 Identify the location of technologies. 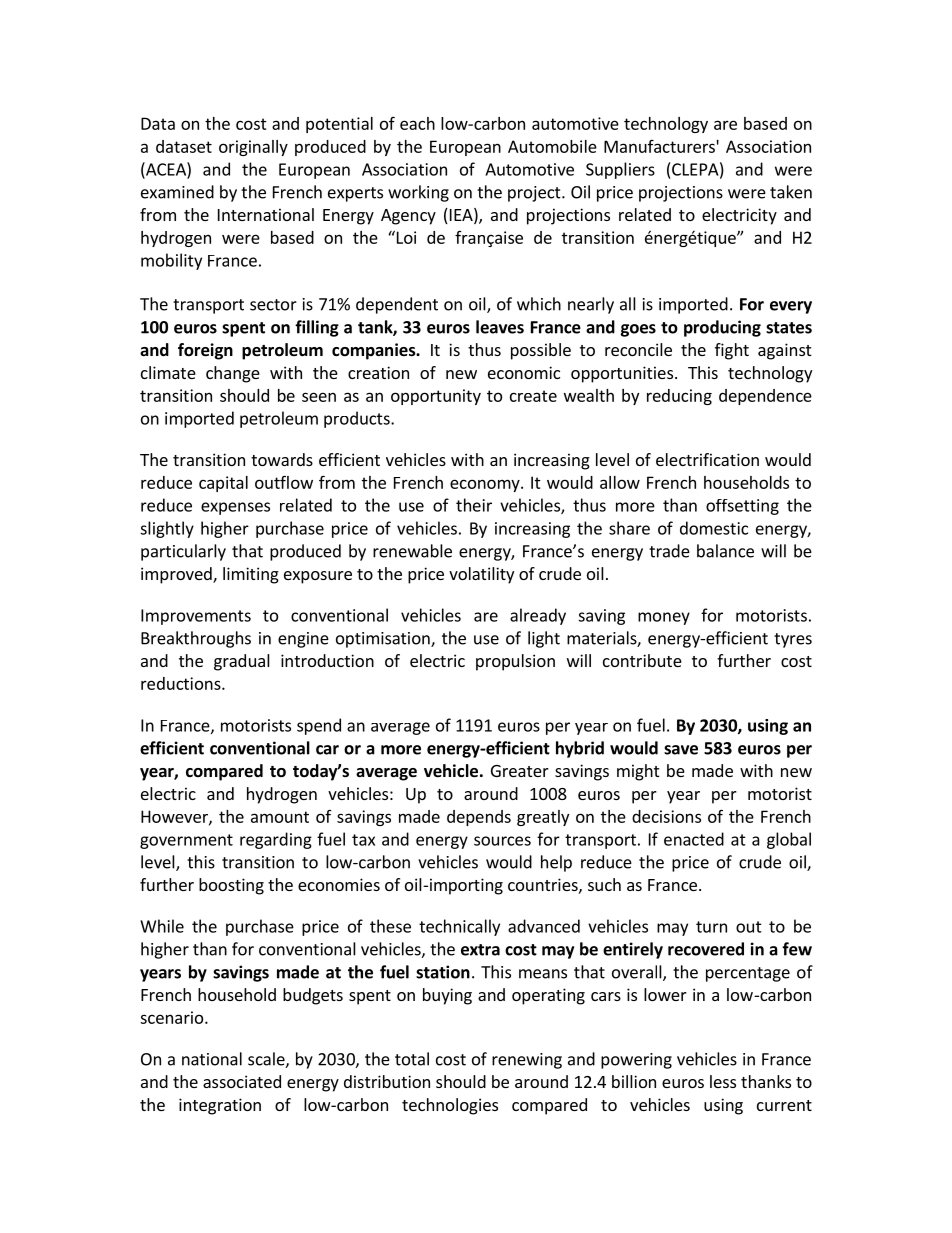
(450, 1106).
